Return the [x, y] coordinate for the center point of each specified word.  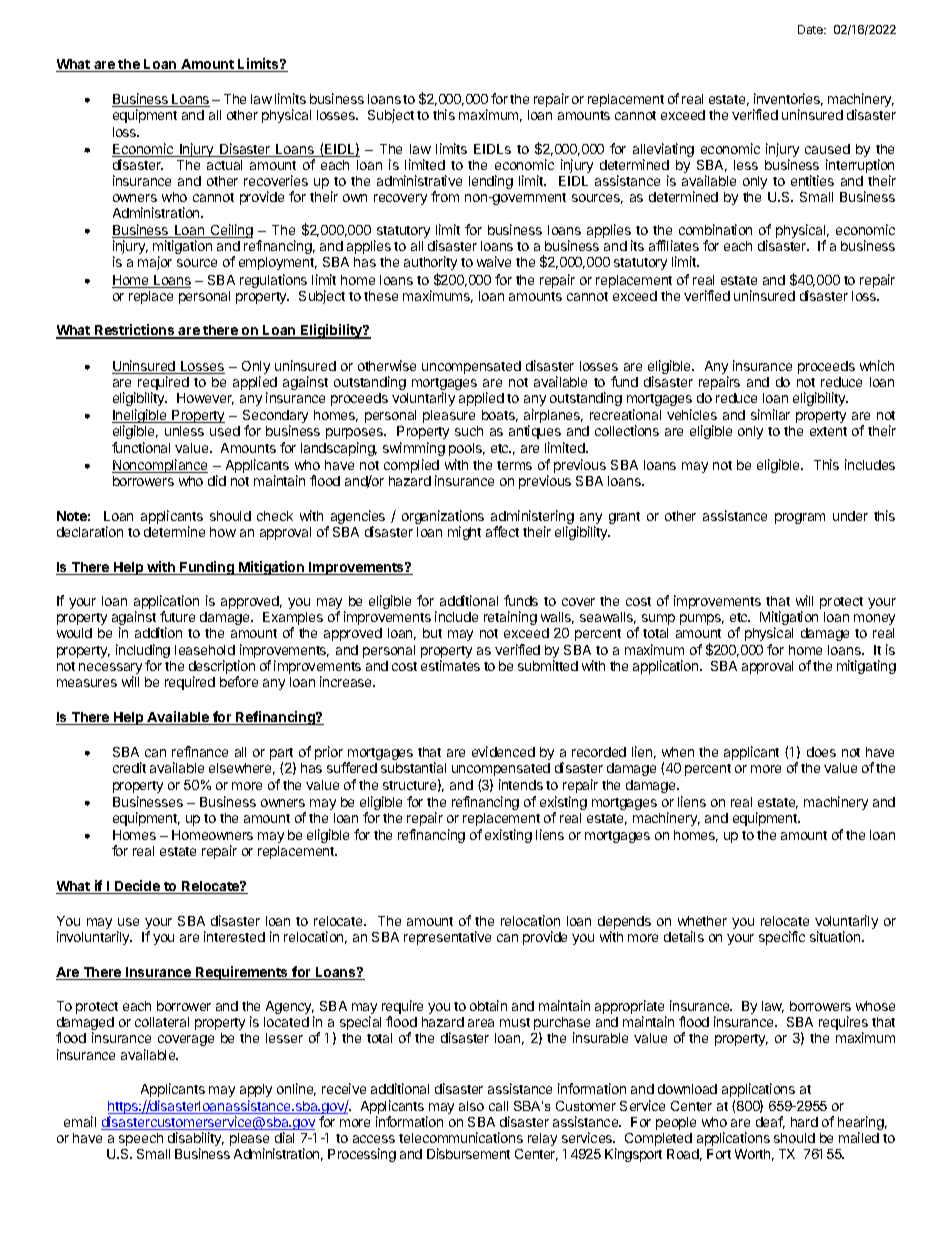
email [80, 1121]
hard [804, 1122]
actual [224, 165]
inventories [788, 99]
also [471, 1106]
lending [491, 182]
